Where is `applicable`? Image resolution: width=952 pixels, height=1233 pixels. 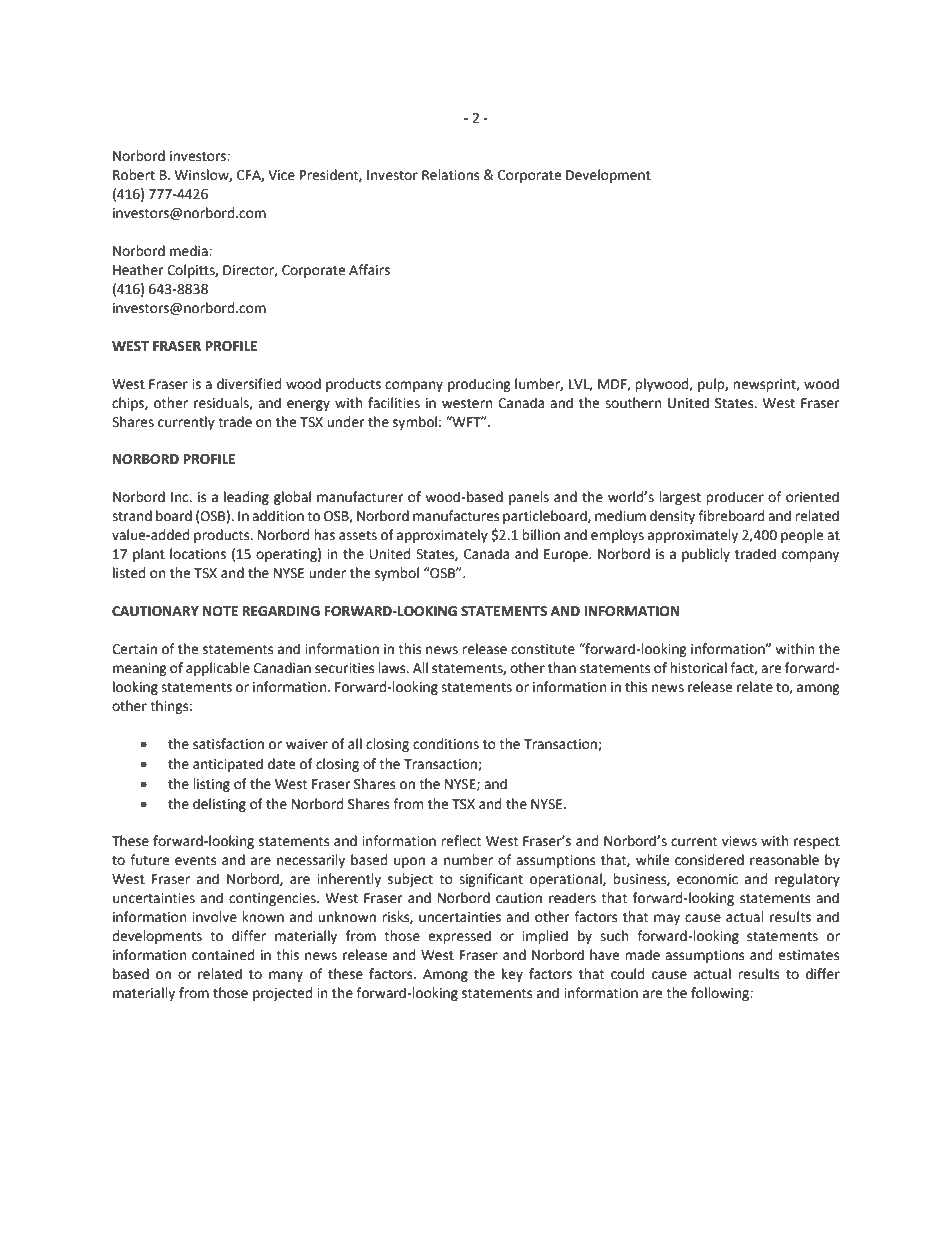
applicable is located at coordinates (218, 669).
